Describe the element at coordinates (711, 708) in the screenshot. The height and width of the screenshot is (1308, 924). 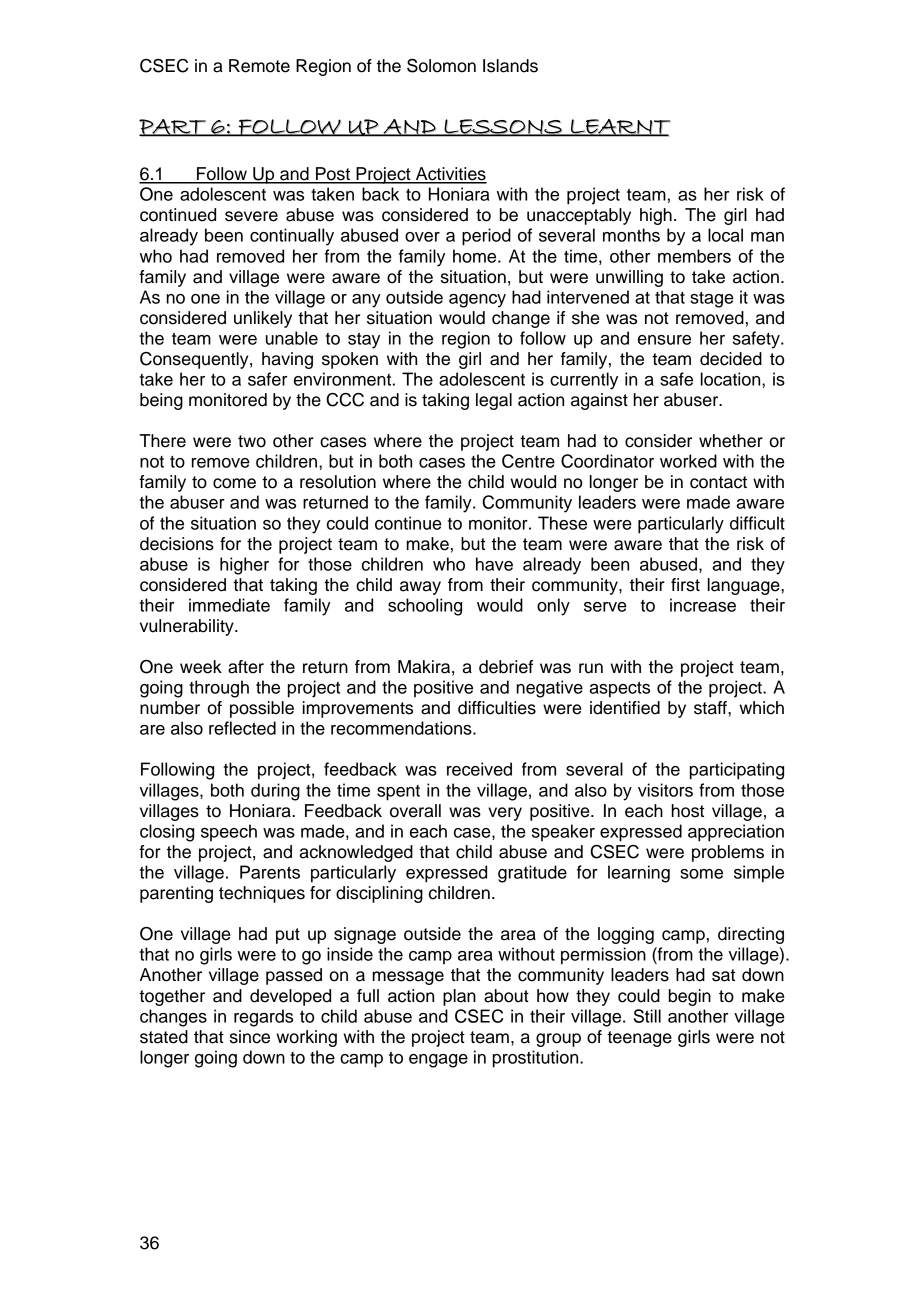
I see `staff` at that location.
